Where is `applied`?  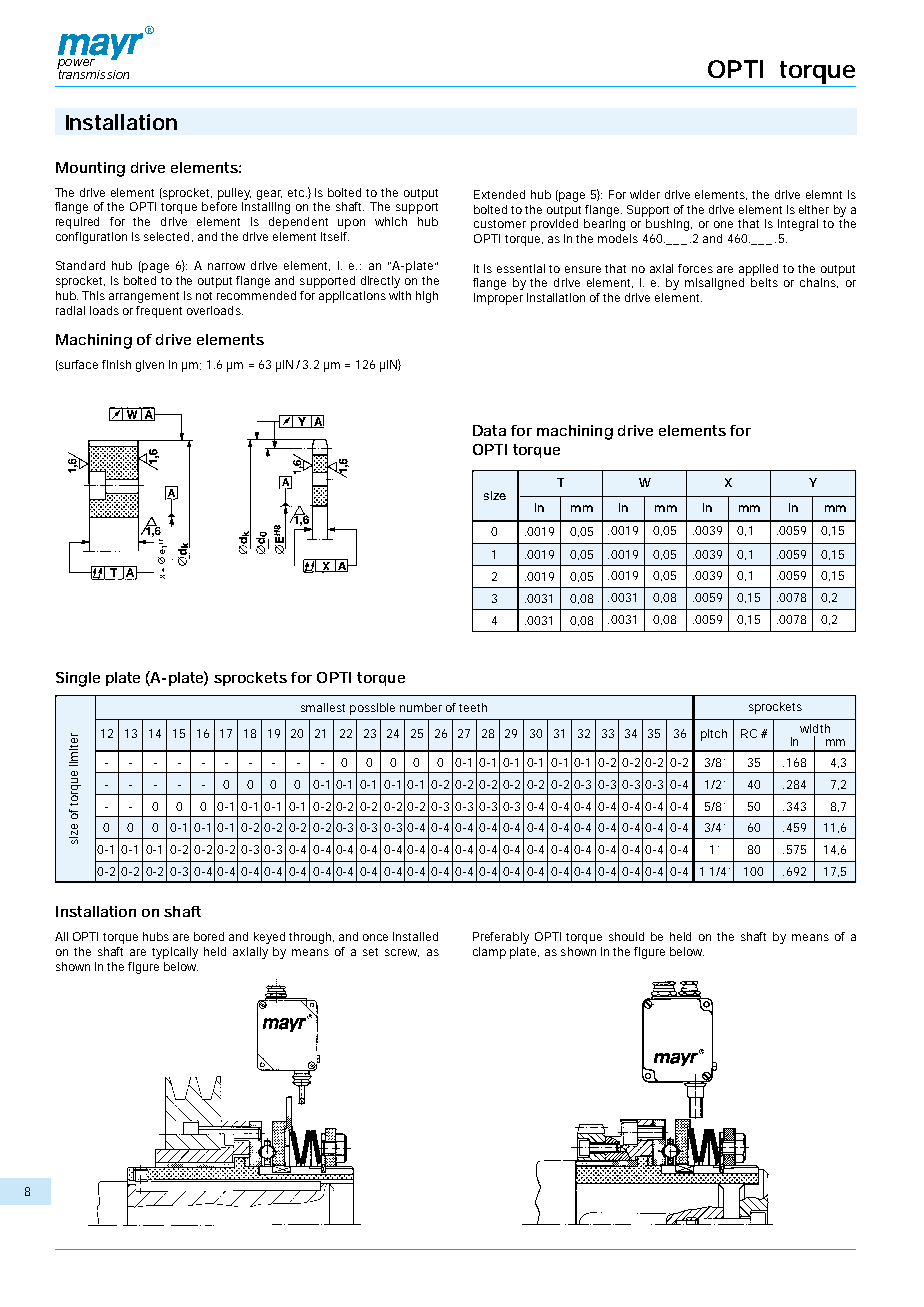
applied is located at coordinates (758, 270).
